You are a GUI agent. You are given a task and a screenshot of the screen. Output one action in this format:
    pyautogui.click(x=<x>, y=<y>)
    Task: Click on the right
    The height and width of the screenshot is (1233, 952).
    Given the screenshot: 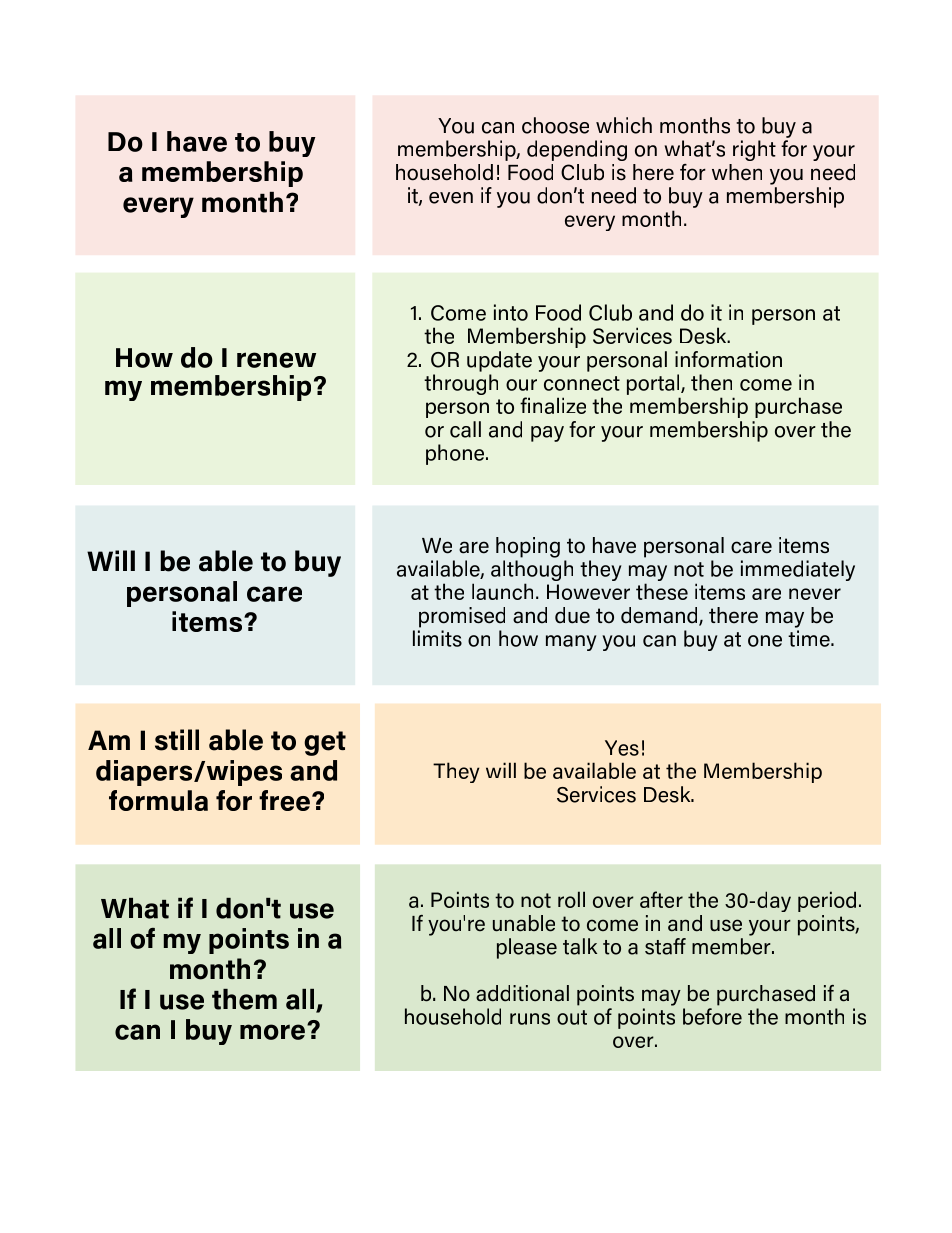 What is the action you would take?
    pyautogui.click(x=754, y=150)
